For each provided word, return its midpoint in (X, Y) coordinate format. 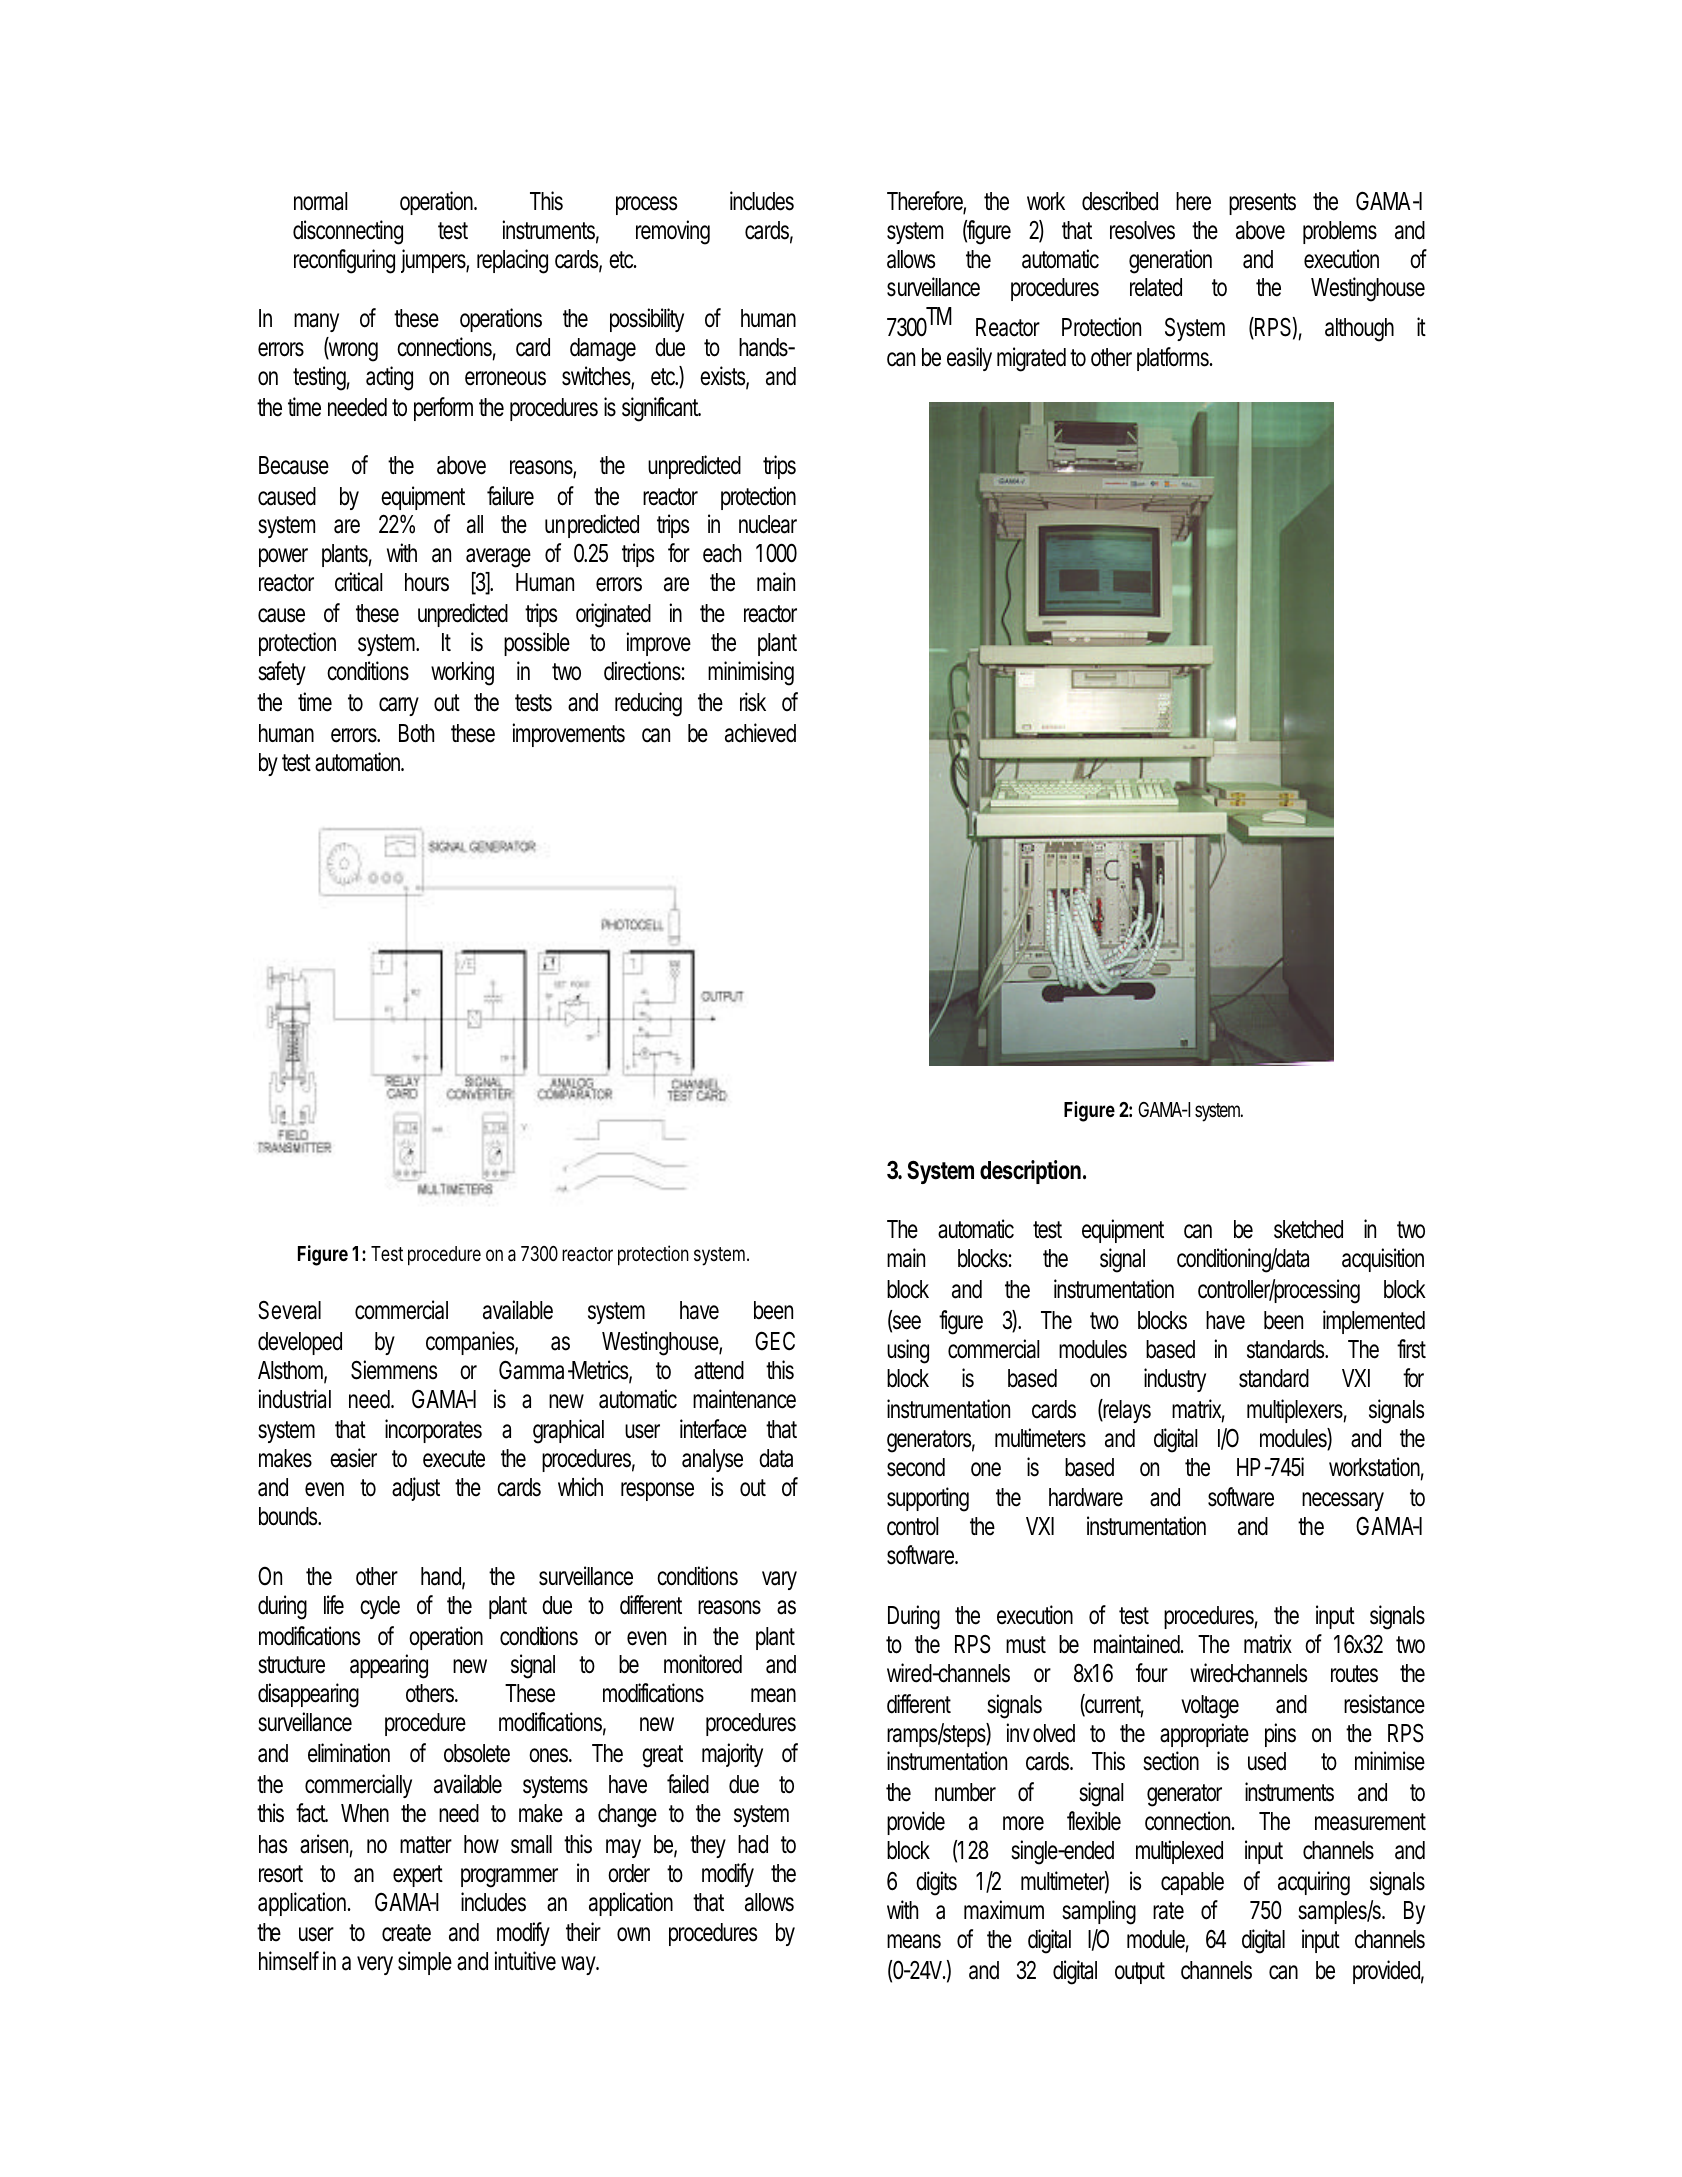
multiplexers (1297, 1411)
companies (472, 1343)
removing (673, 232)
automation (359, 762)
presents (1262, 204)
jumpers (435, 261)
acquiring (1314, 1883)
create (406, 1933)
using (908, 1351)
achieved (760, 733)
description (1030, 1172)
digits (936, 1883)
